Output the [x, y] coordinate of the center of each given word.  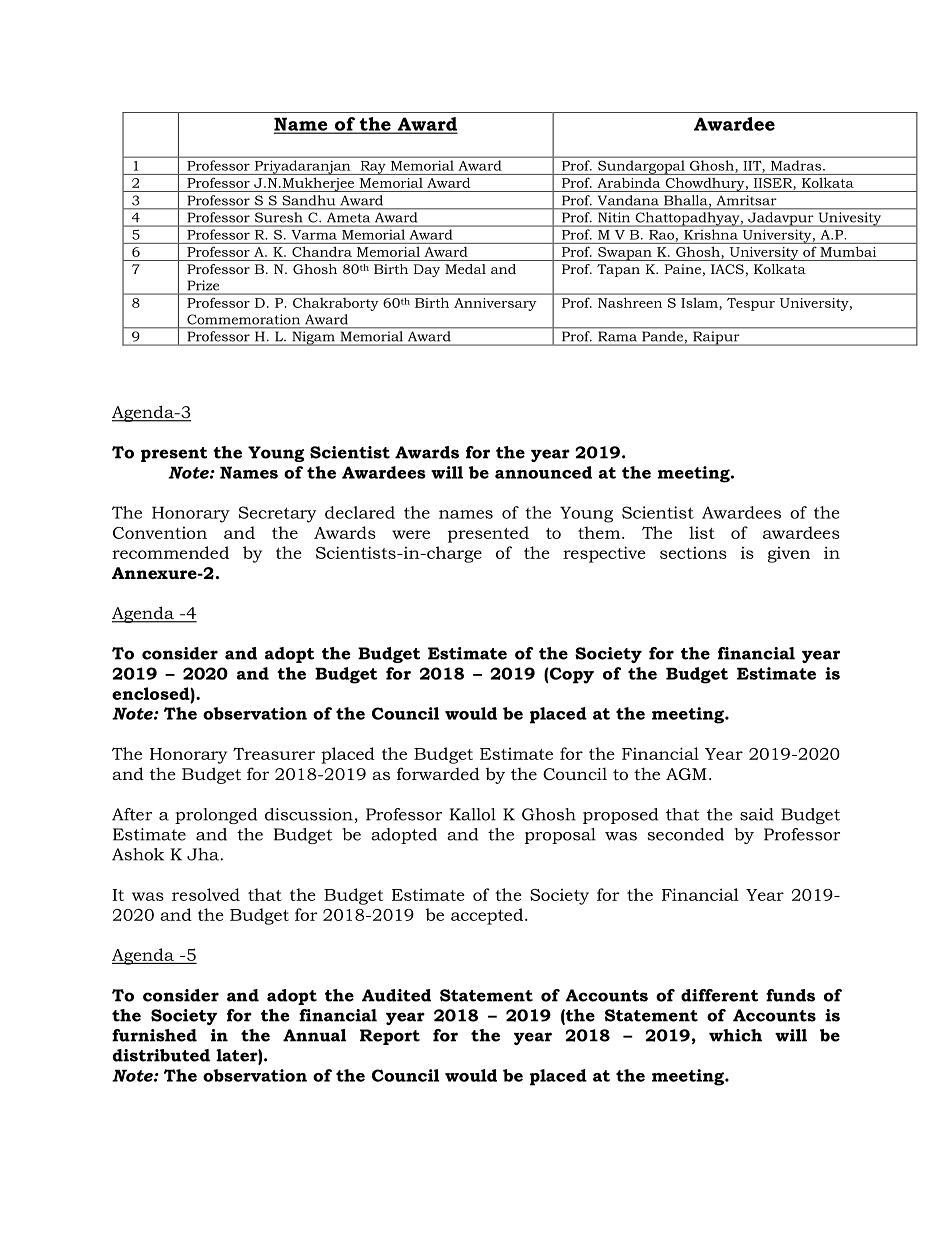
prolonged [216, 816]
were [411, 534]
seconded [685, 834]
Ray [373, 168]
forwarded [438, 773]
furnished [154, 1035]
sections [693, 553]
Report [390, 1037]
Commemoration [243, 319]
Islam [699, 303]
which [735, 1035]
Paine [682, 269]
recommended [170, 552]
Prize [203, 285]
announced [543, 472]
